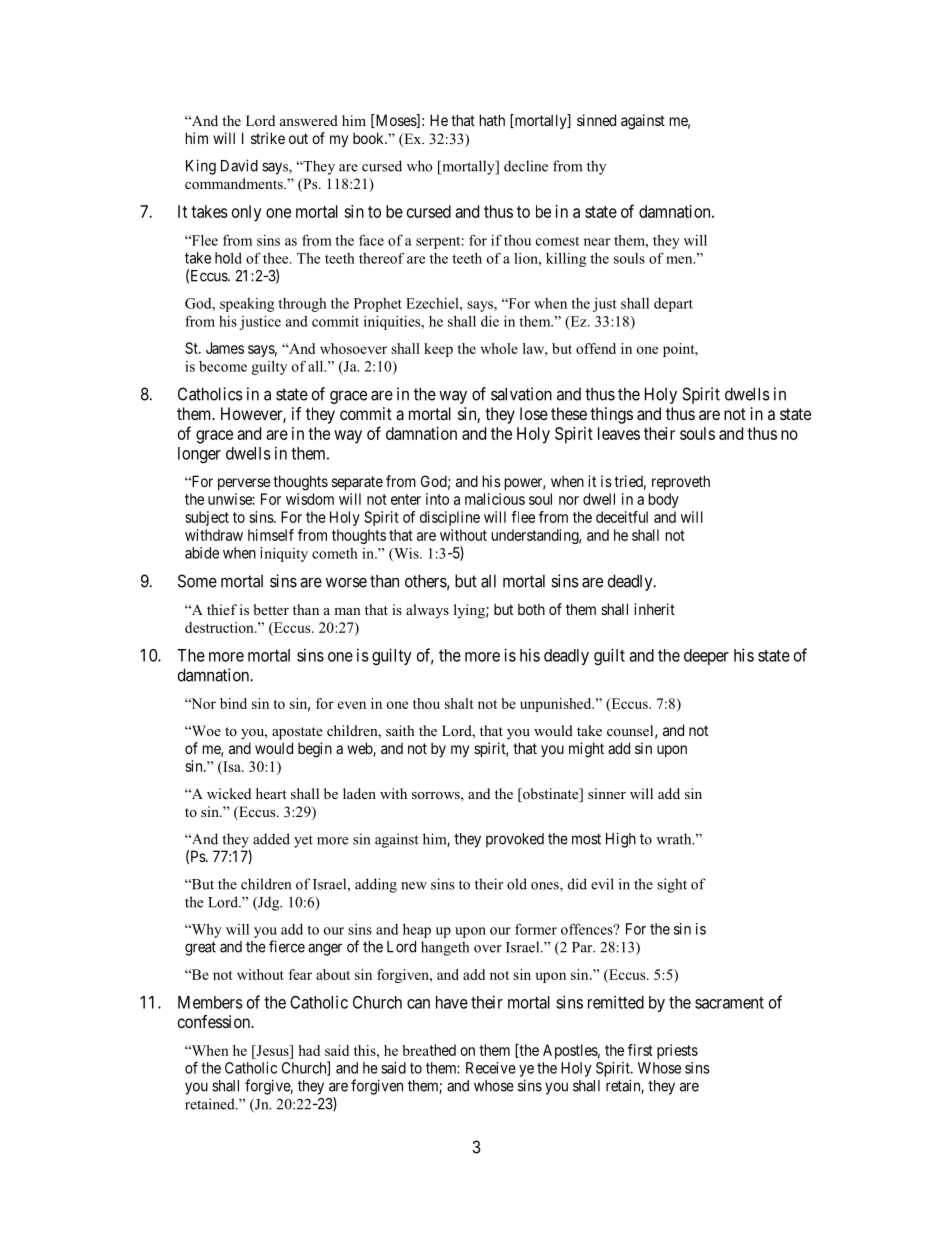 This document has height=1233, width=952. What do you see at coordinates (586, 750) in the document?
I see `might` at bounding box center [586, 750].
